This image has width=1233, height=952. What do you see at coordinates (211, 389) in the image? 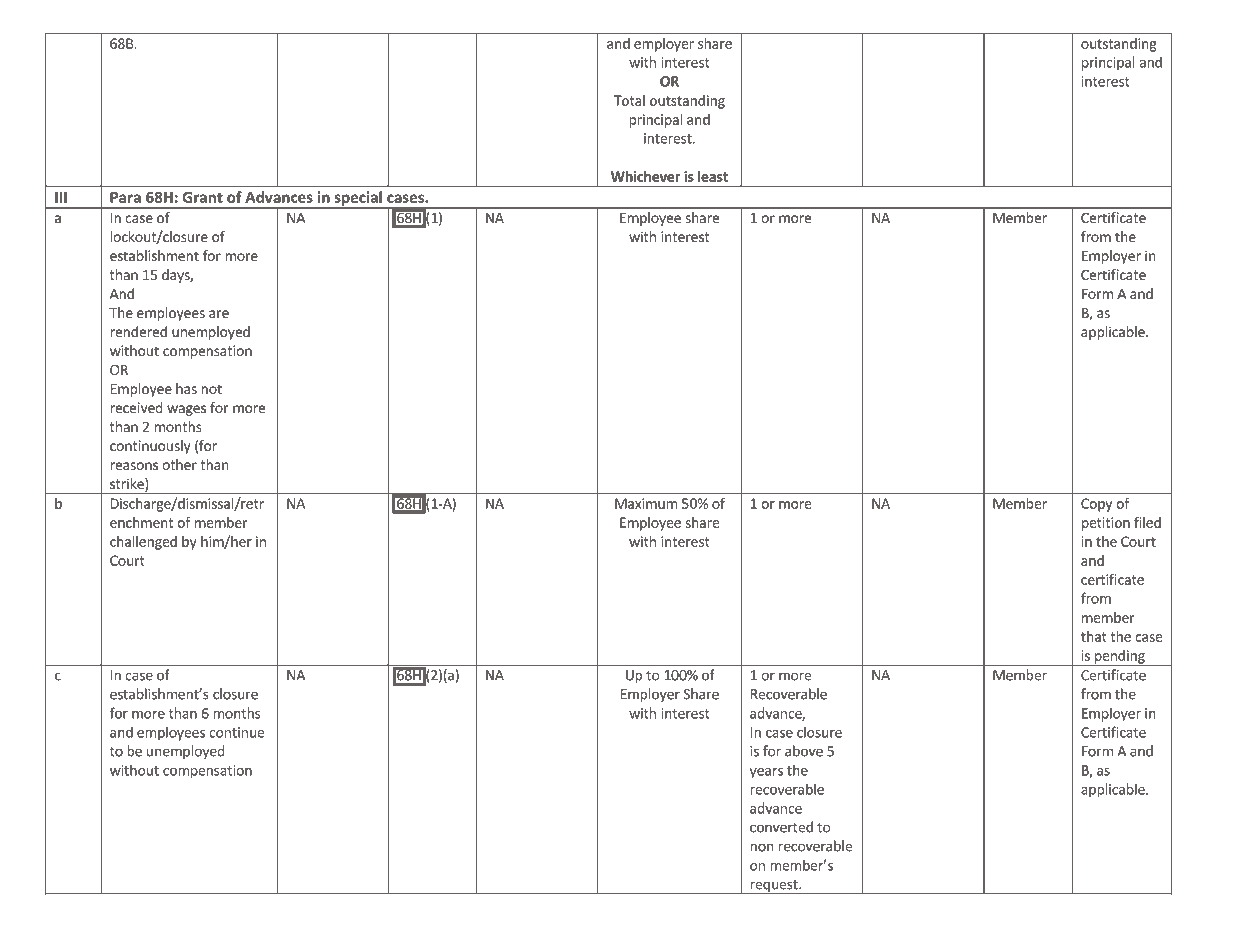
I see `not` at bounding box center [211, 389].
